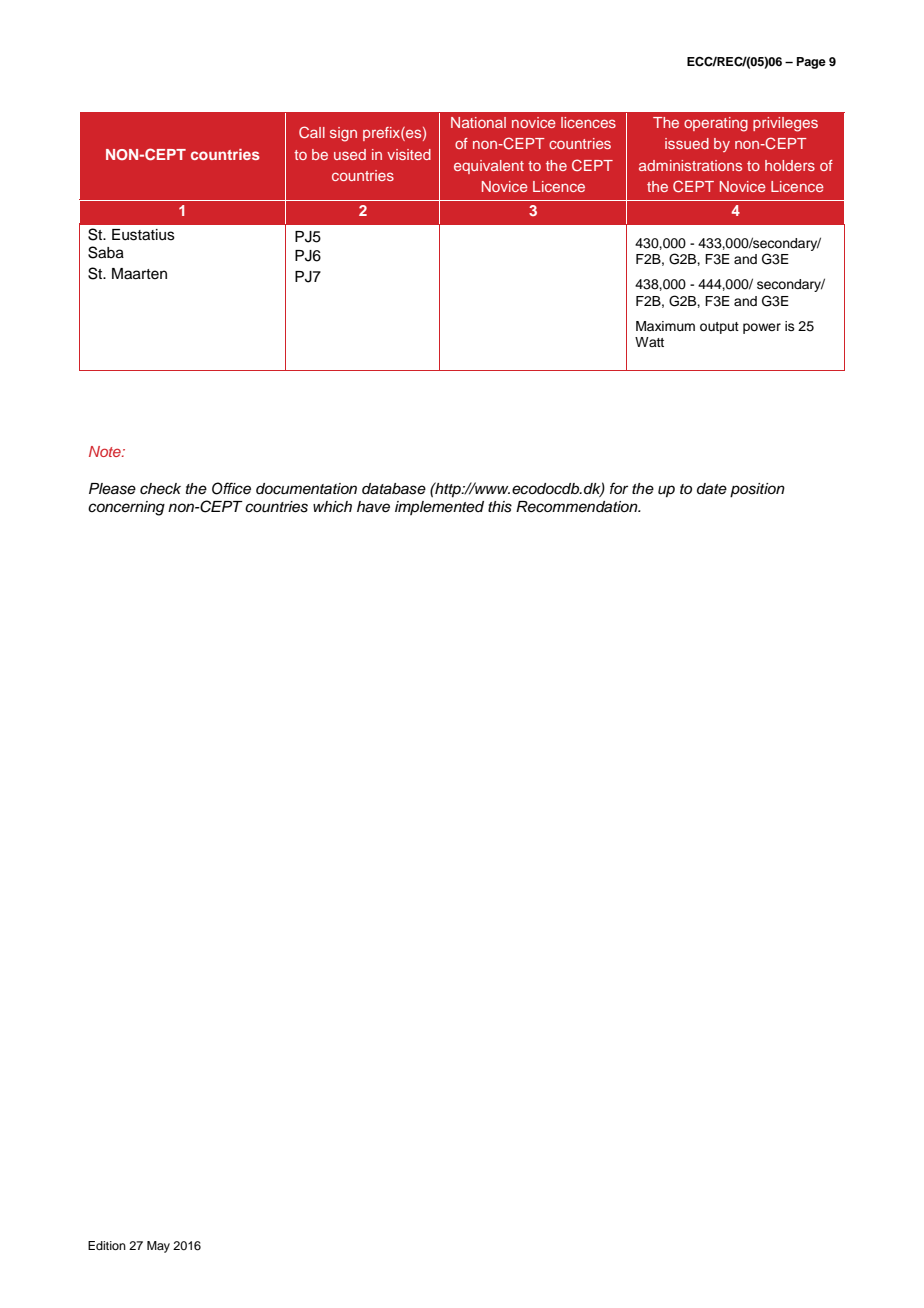  I want to click on concerning, so click(126, 508).
